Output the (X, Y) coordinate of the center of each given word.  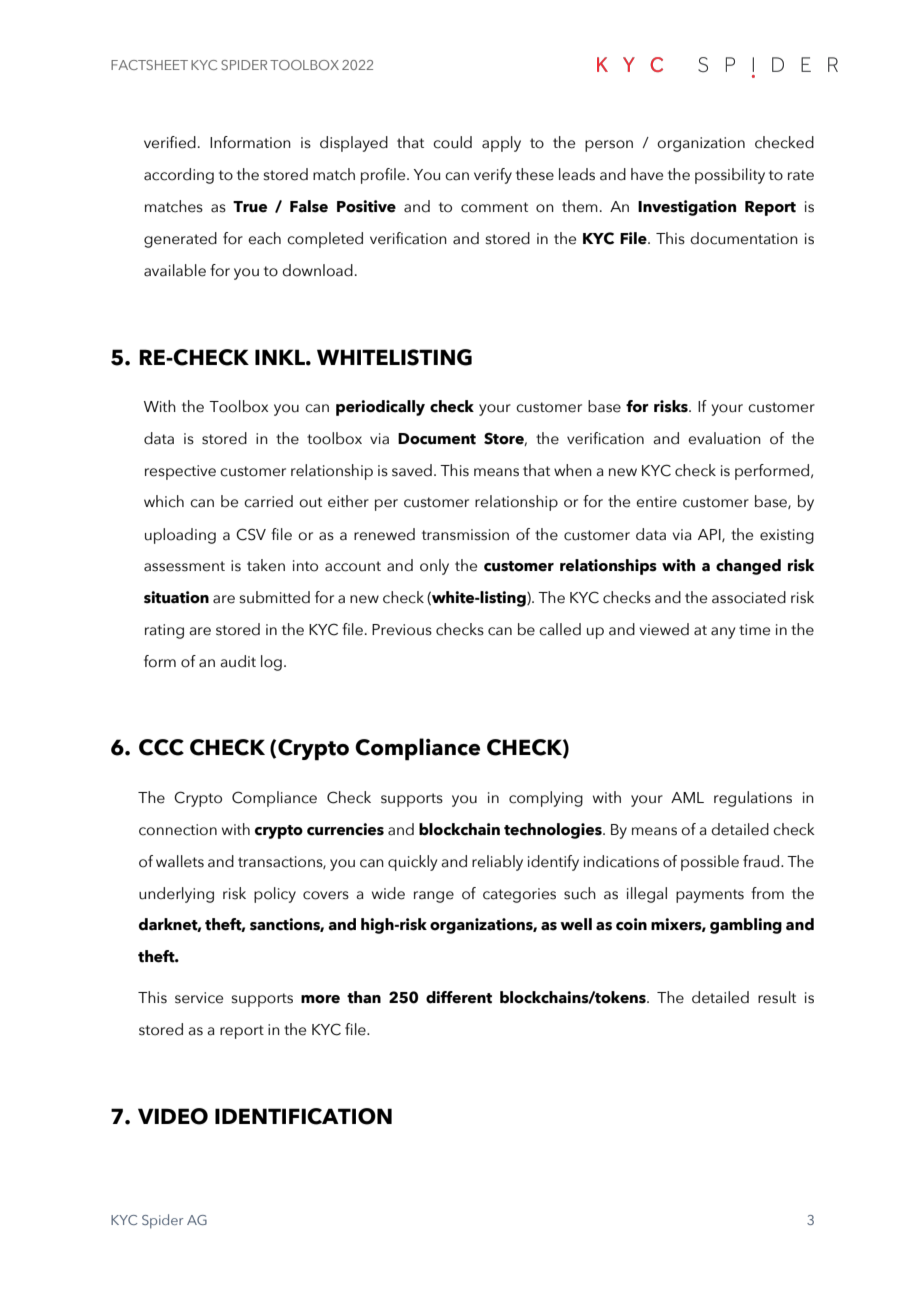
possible (710, 863)
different (459, 997)
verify (493, 176)
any (723, 633)
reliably (497, 863)
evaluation (724, 438)
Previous (402, 630)
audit (238, 661)
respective (180, 472)
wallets (180, 861)
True (250, 207)
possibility (730, 176)
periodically (380, 408)
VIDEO (173, 1116)
